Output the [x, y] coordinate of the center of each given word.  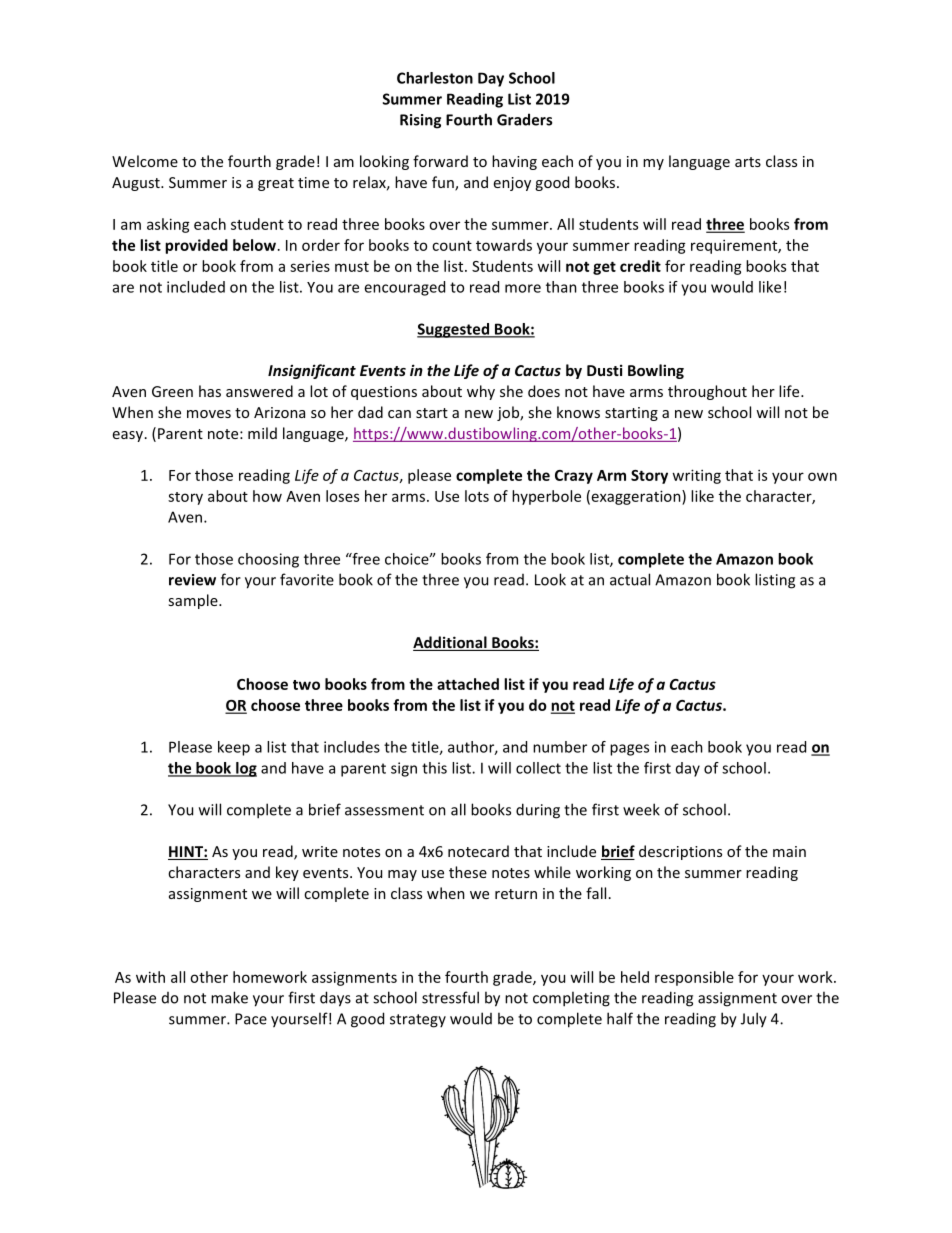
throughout [707, 392]
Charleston [435, 78]
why [481, 392]
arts [748, 162]
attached [468, 684]
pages [629, 750]
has [210, 391]
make [229, 997]
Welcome [145, 161]
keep [234, 748]
